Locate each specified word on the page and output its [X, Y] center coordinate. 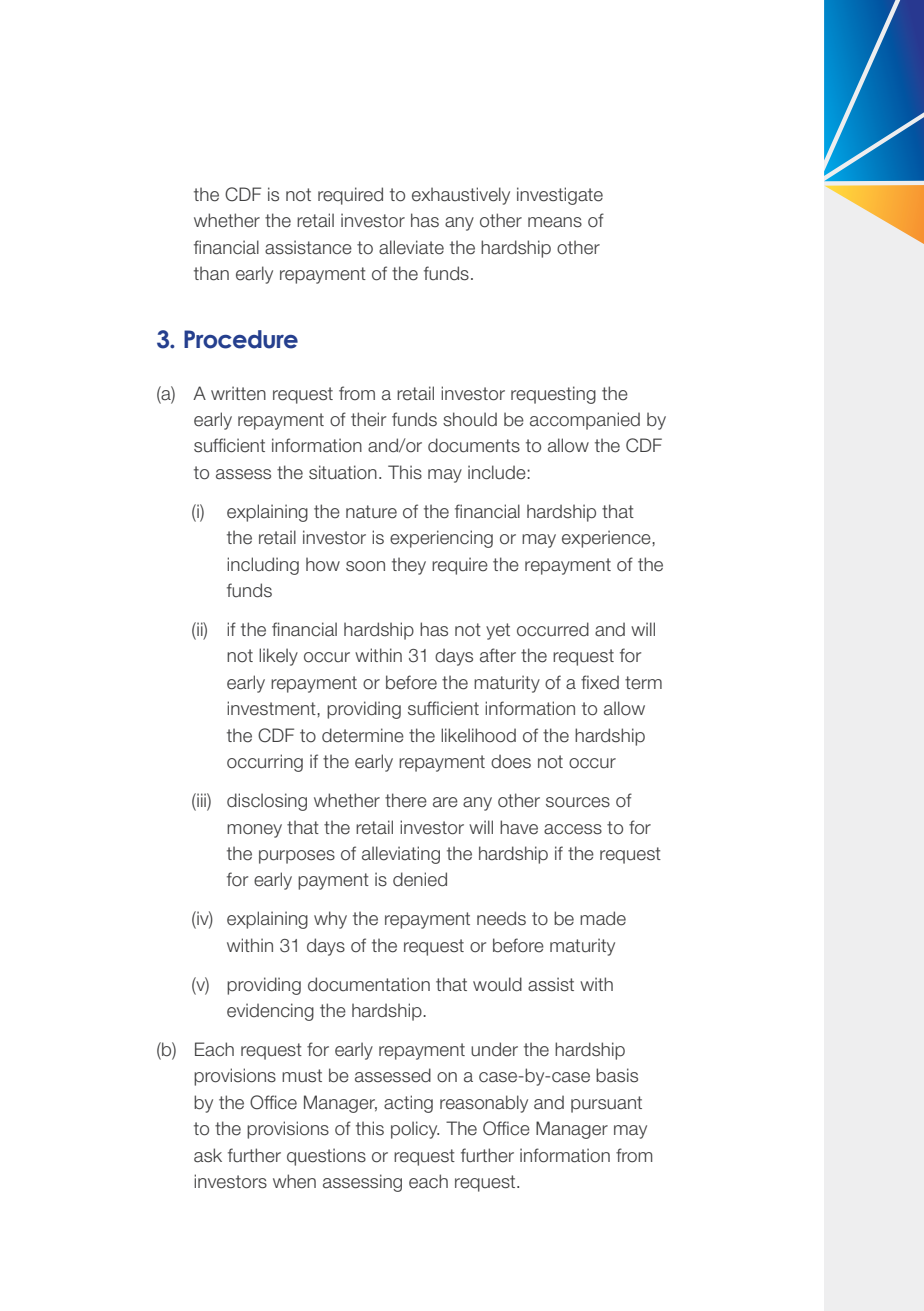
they [409, 566]
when [294, 1181]
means [555, 222]
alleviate [411, 247]
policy [415, 1130]
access [573, 829]
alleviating [401, 855]
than [211, 273]
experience [607, 539]
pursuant [606, 1104]
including [263, 566]
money [254, 831]
